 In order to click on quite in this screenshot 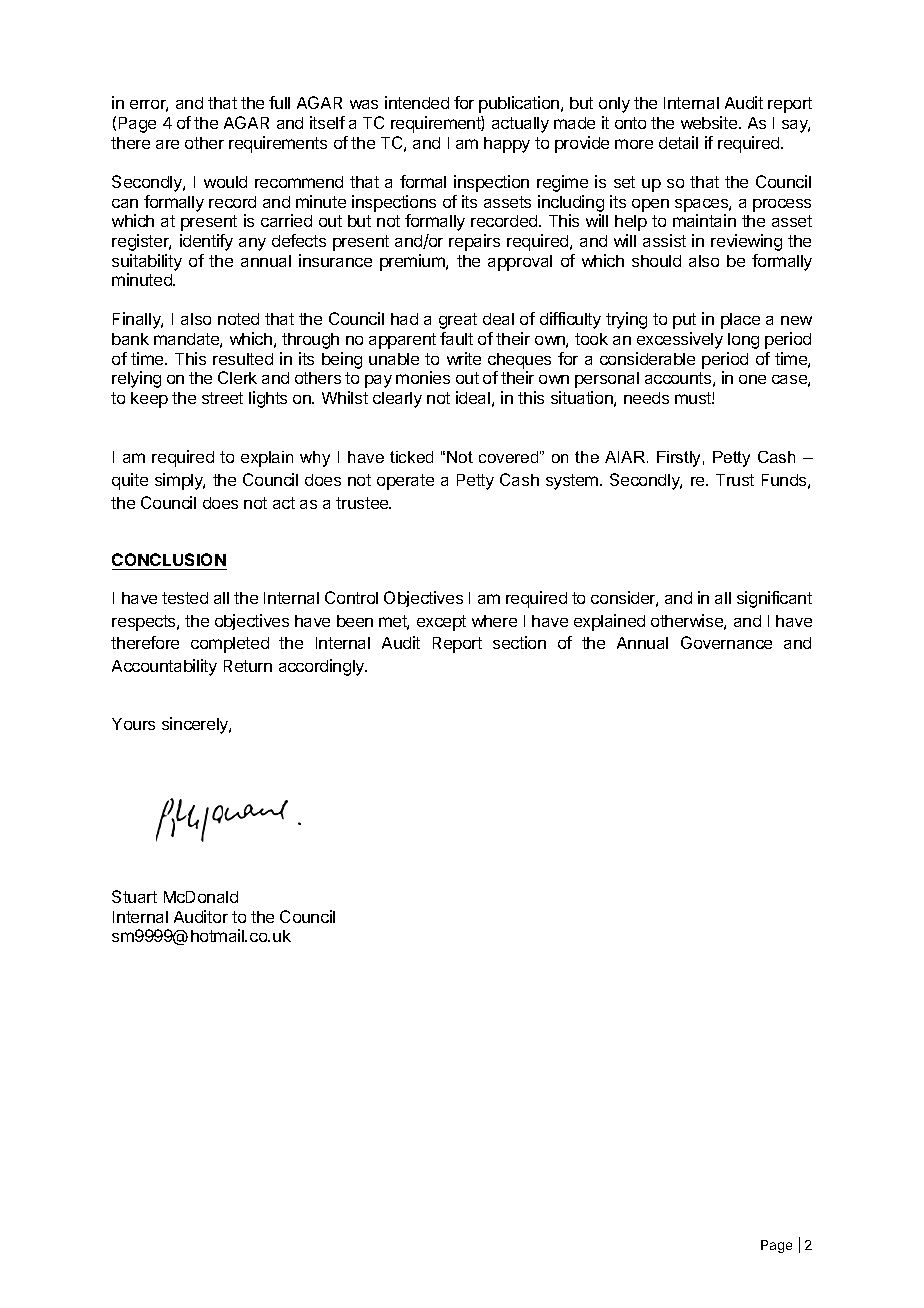, I will do `click(130, 481)`.
